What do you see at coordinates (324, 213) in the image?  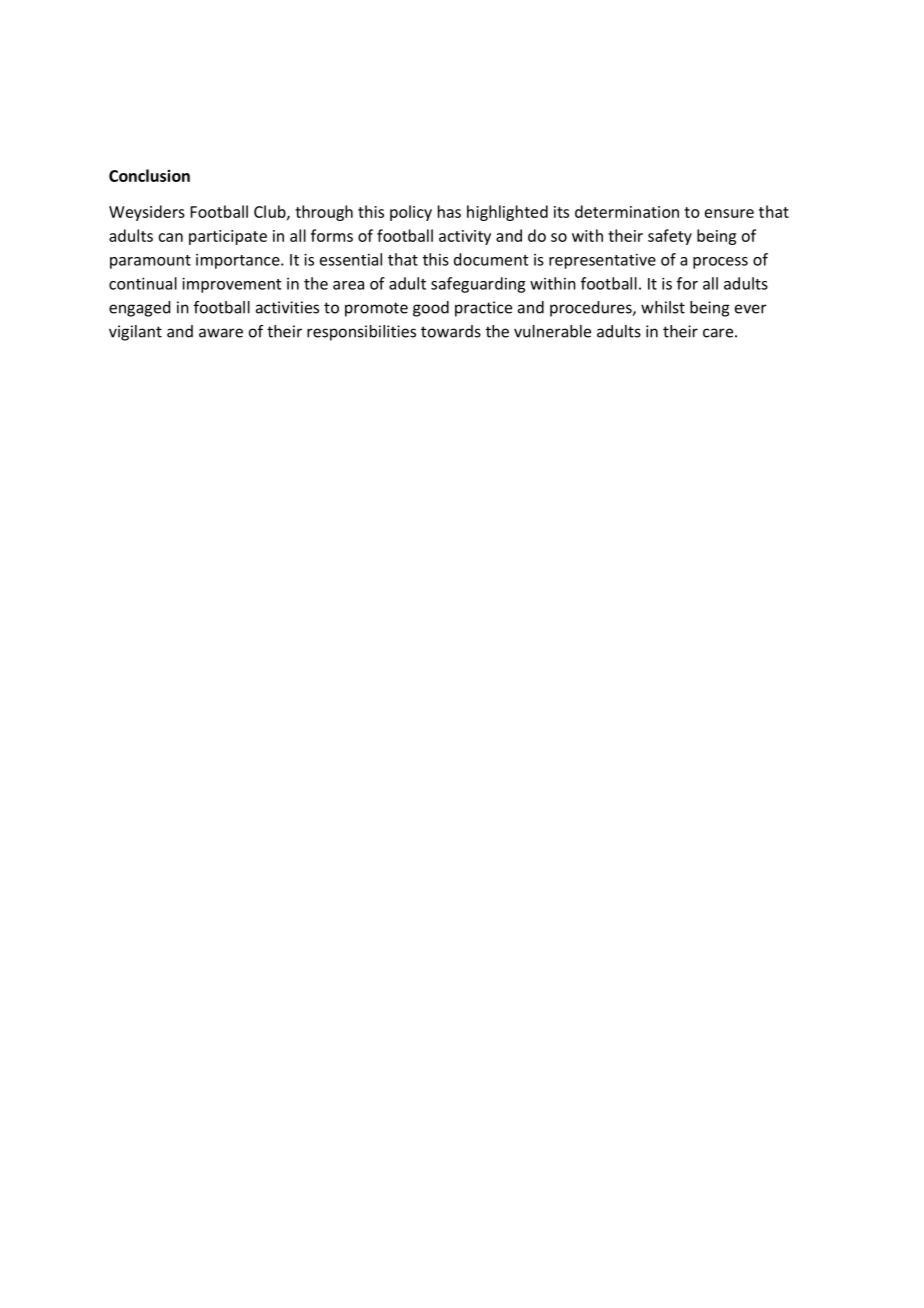 I see `through` at bounding box center [324, 213].
